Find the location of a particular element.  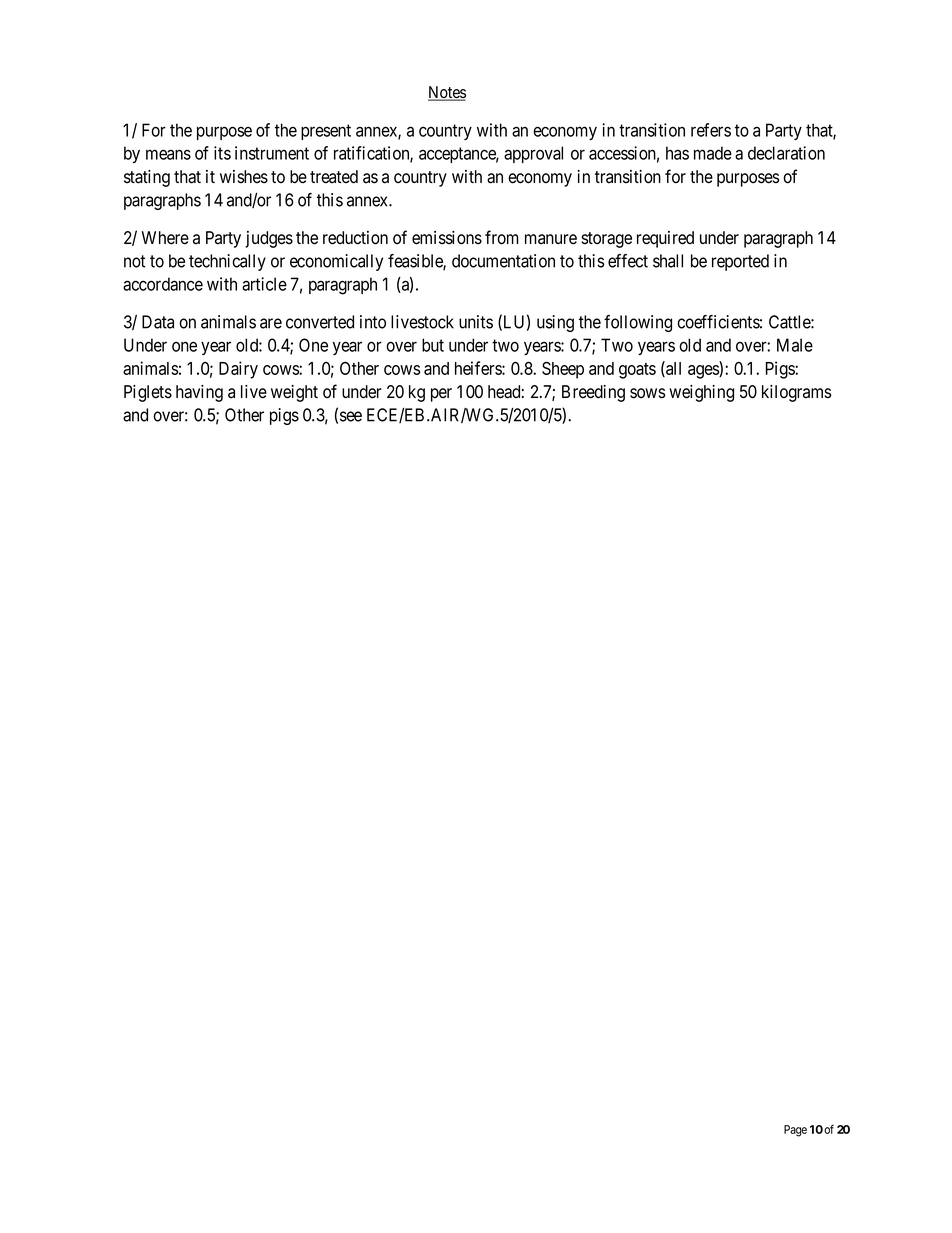

per is located at coordinates (441, 395).
